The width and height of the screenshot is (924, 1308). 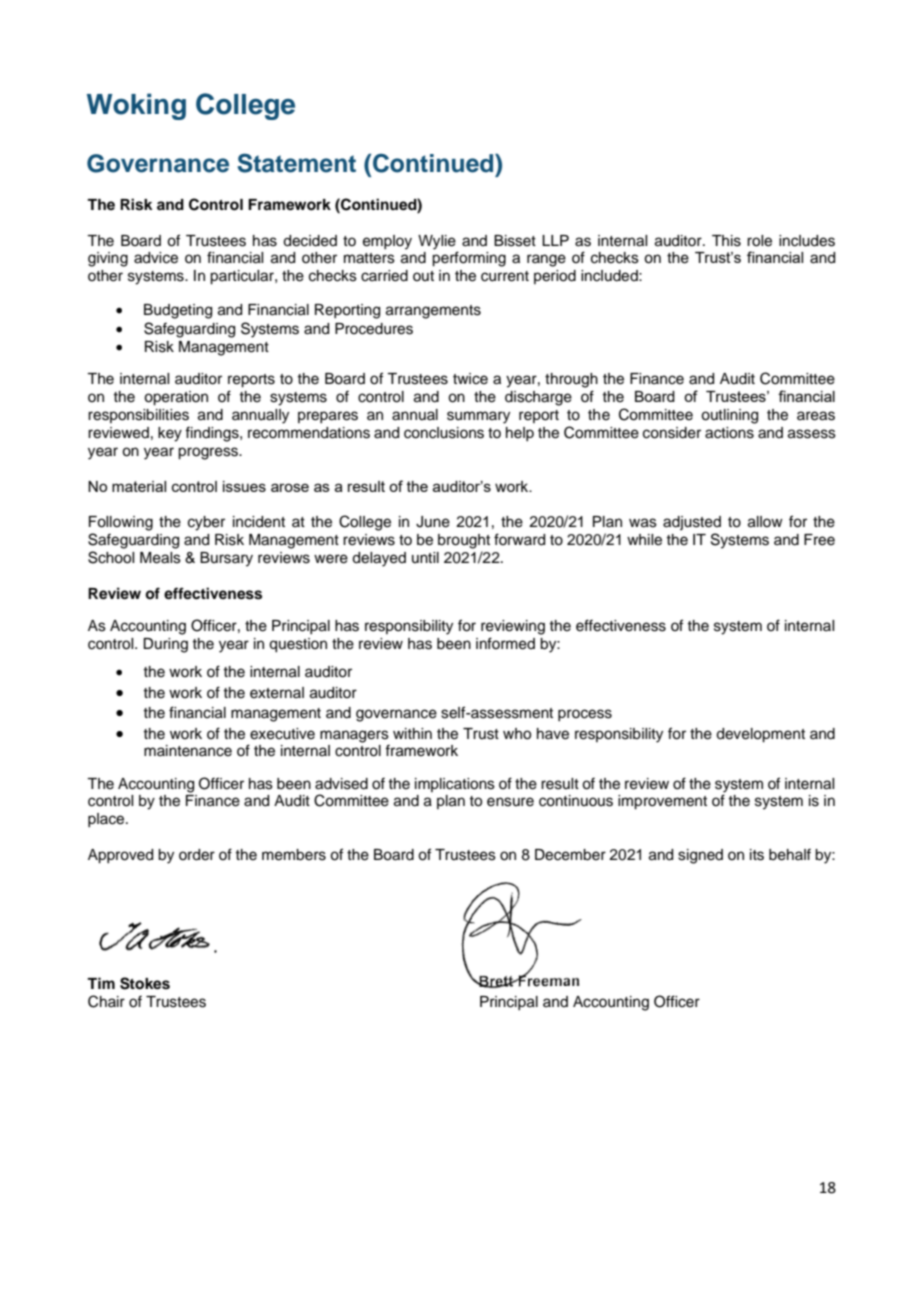 I want to click on December, so click(x=570, y=855).
